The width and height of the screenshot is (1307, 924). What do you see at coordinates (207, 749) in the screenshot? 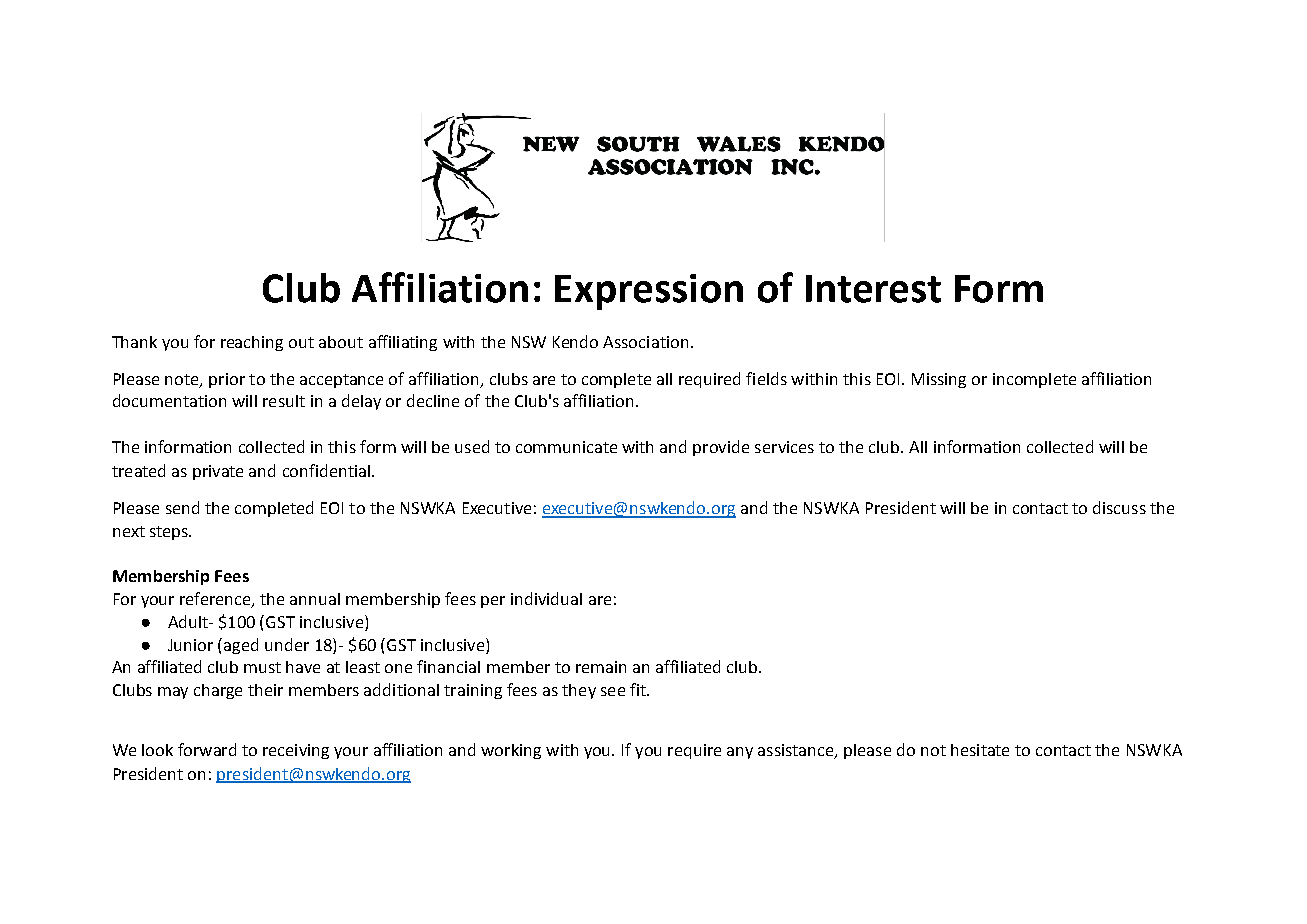
I see `forward` at bounding box center [207, 749].
